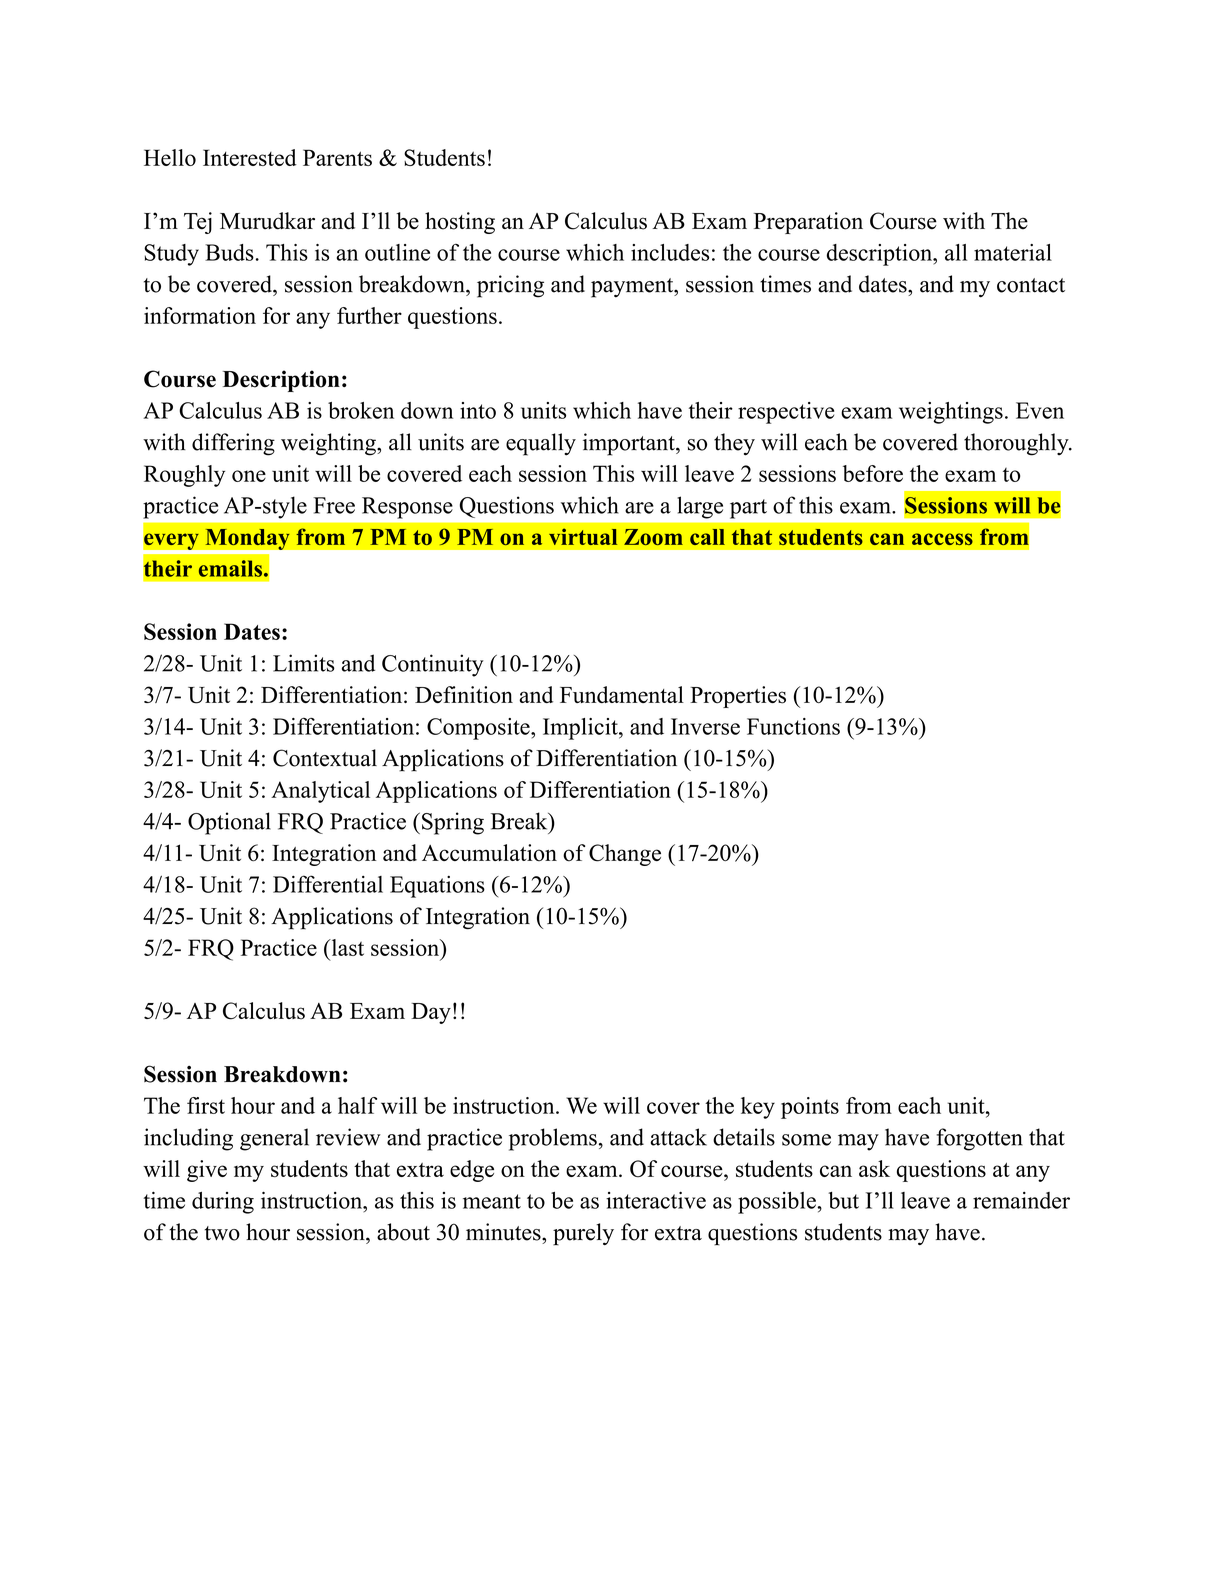 The height and width of the screenshot is (1577, 1218). I want to click on Change, so click(625, 855).
